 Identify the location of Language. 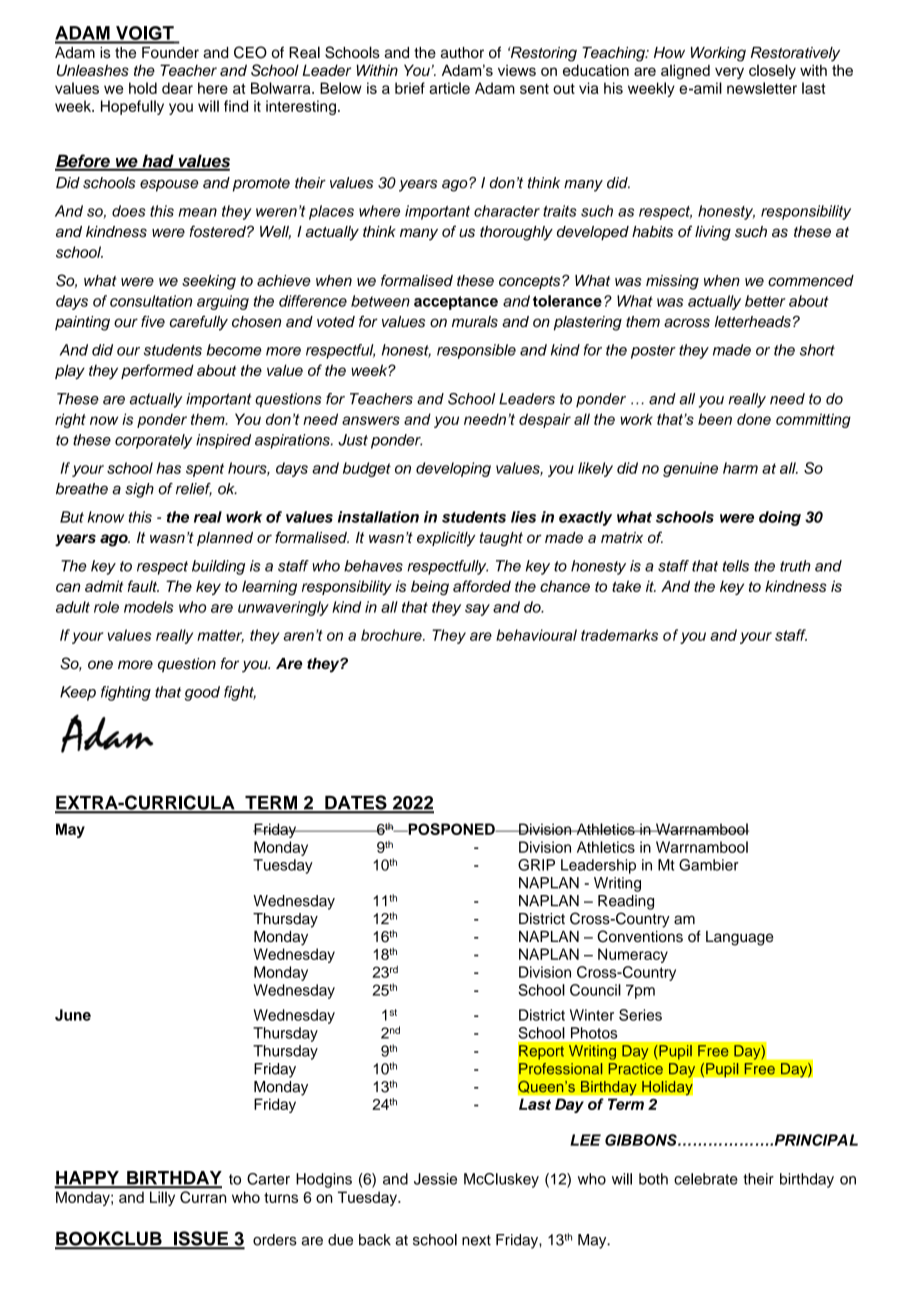
(740, 938).
